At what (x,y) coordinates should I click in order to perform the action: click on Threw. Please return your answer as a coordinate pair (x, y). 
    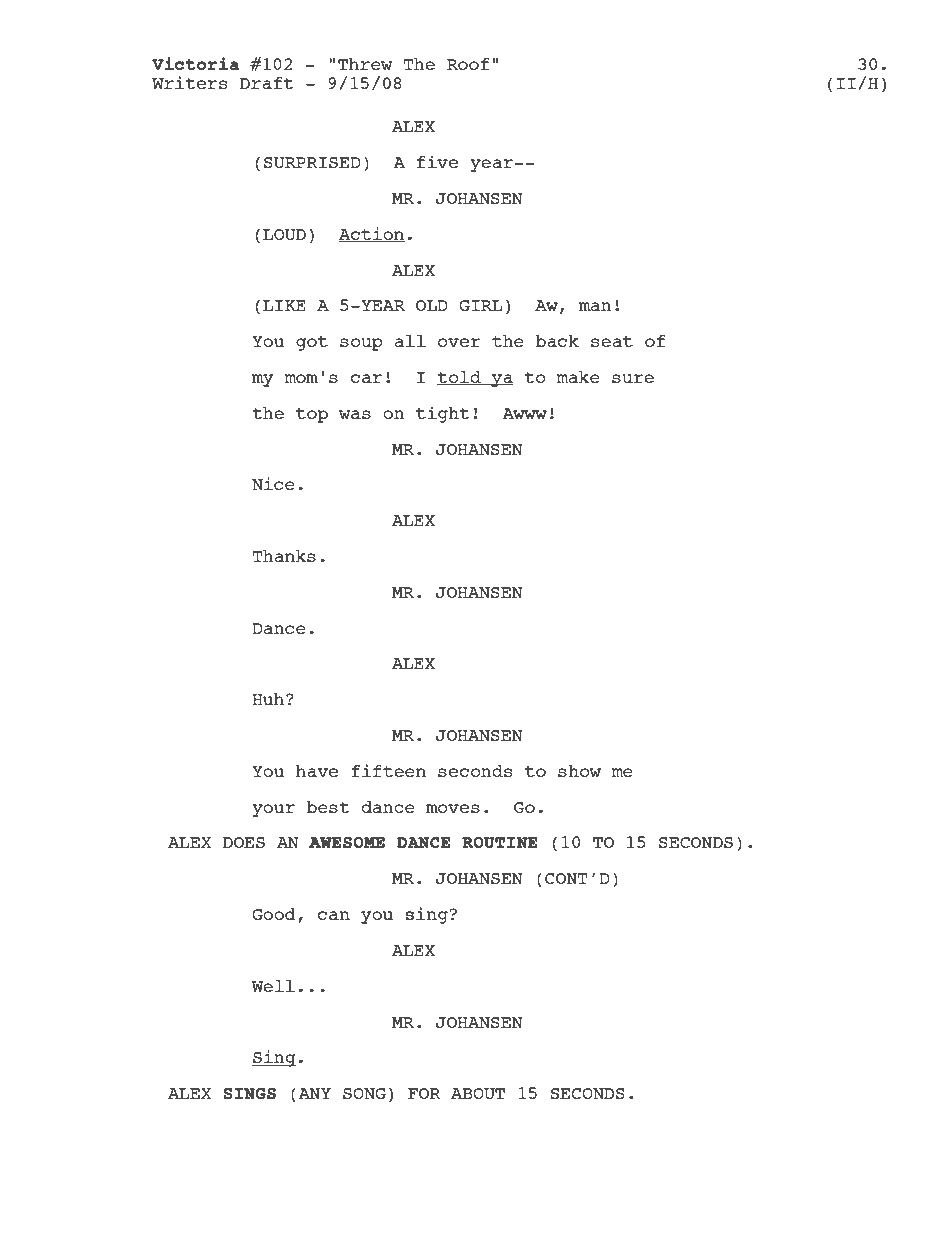
    Looking at the image, I should click on (365, 64).
